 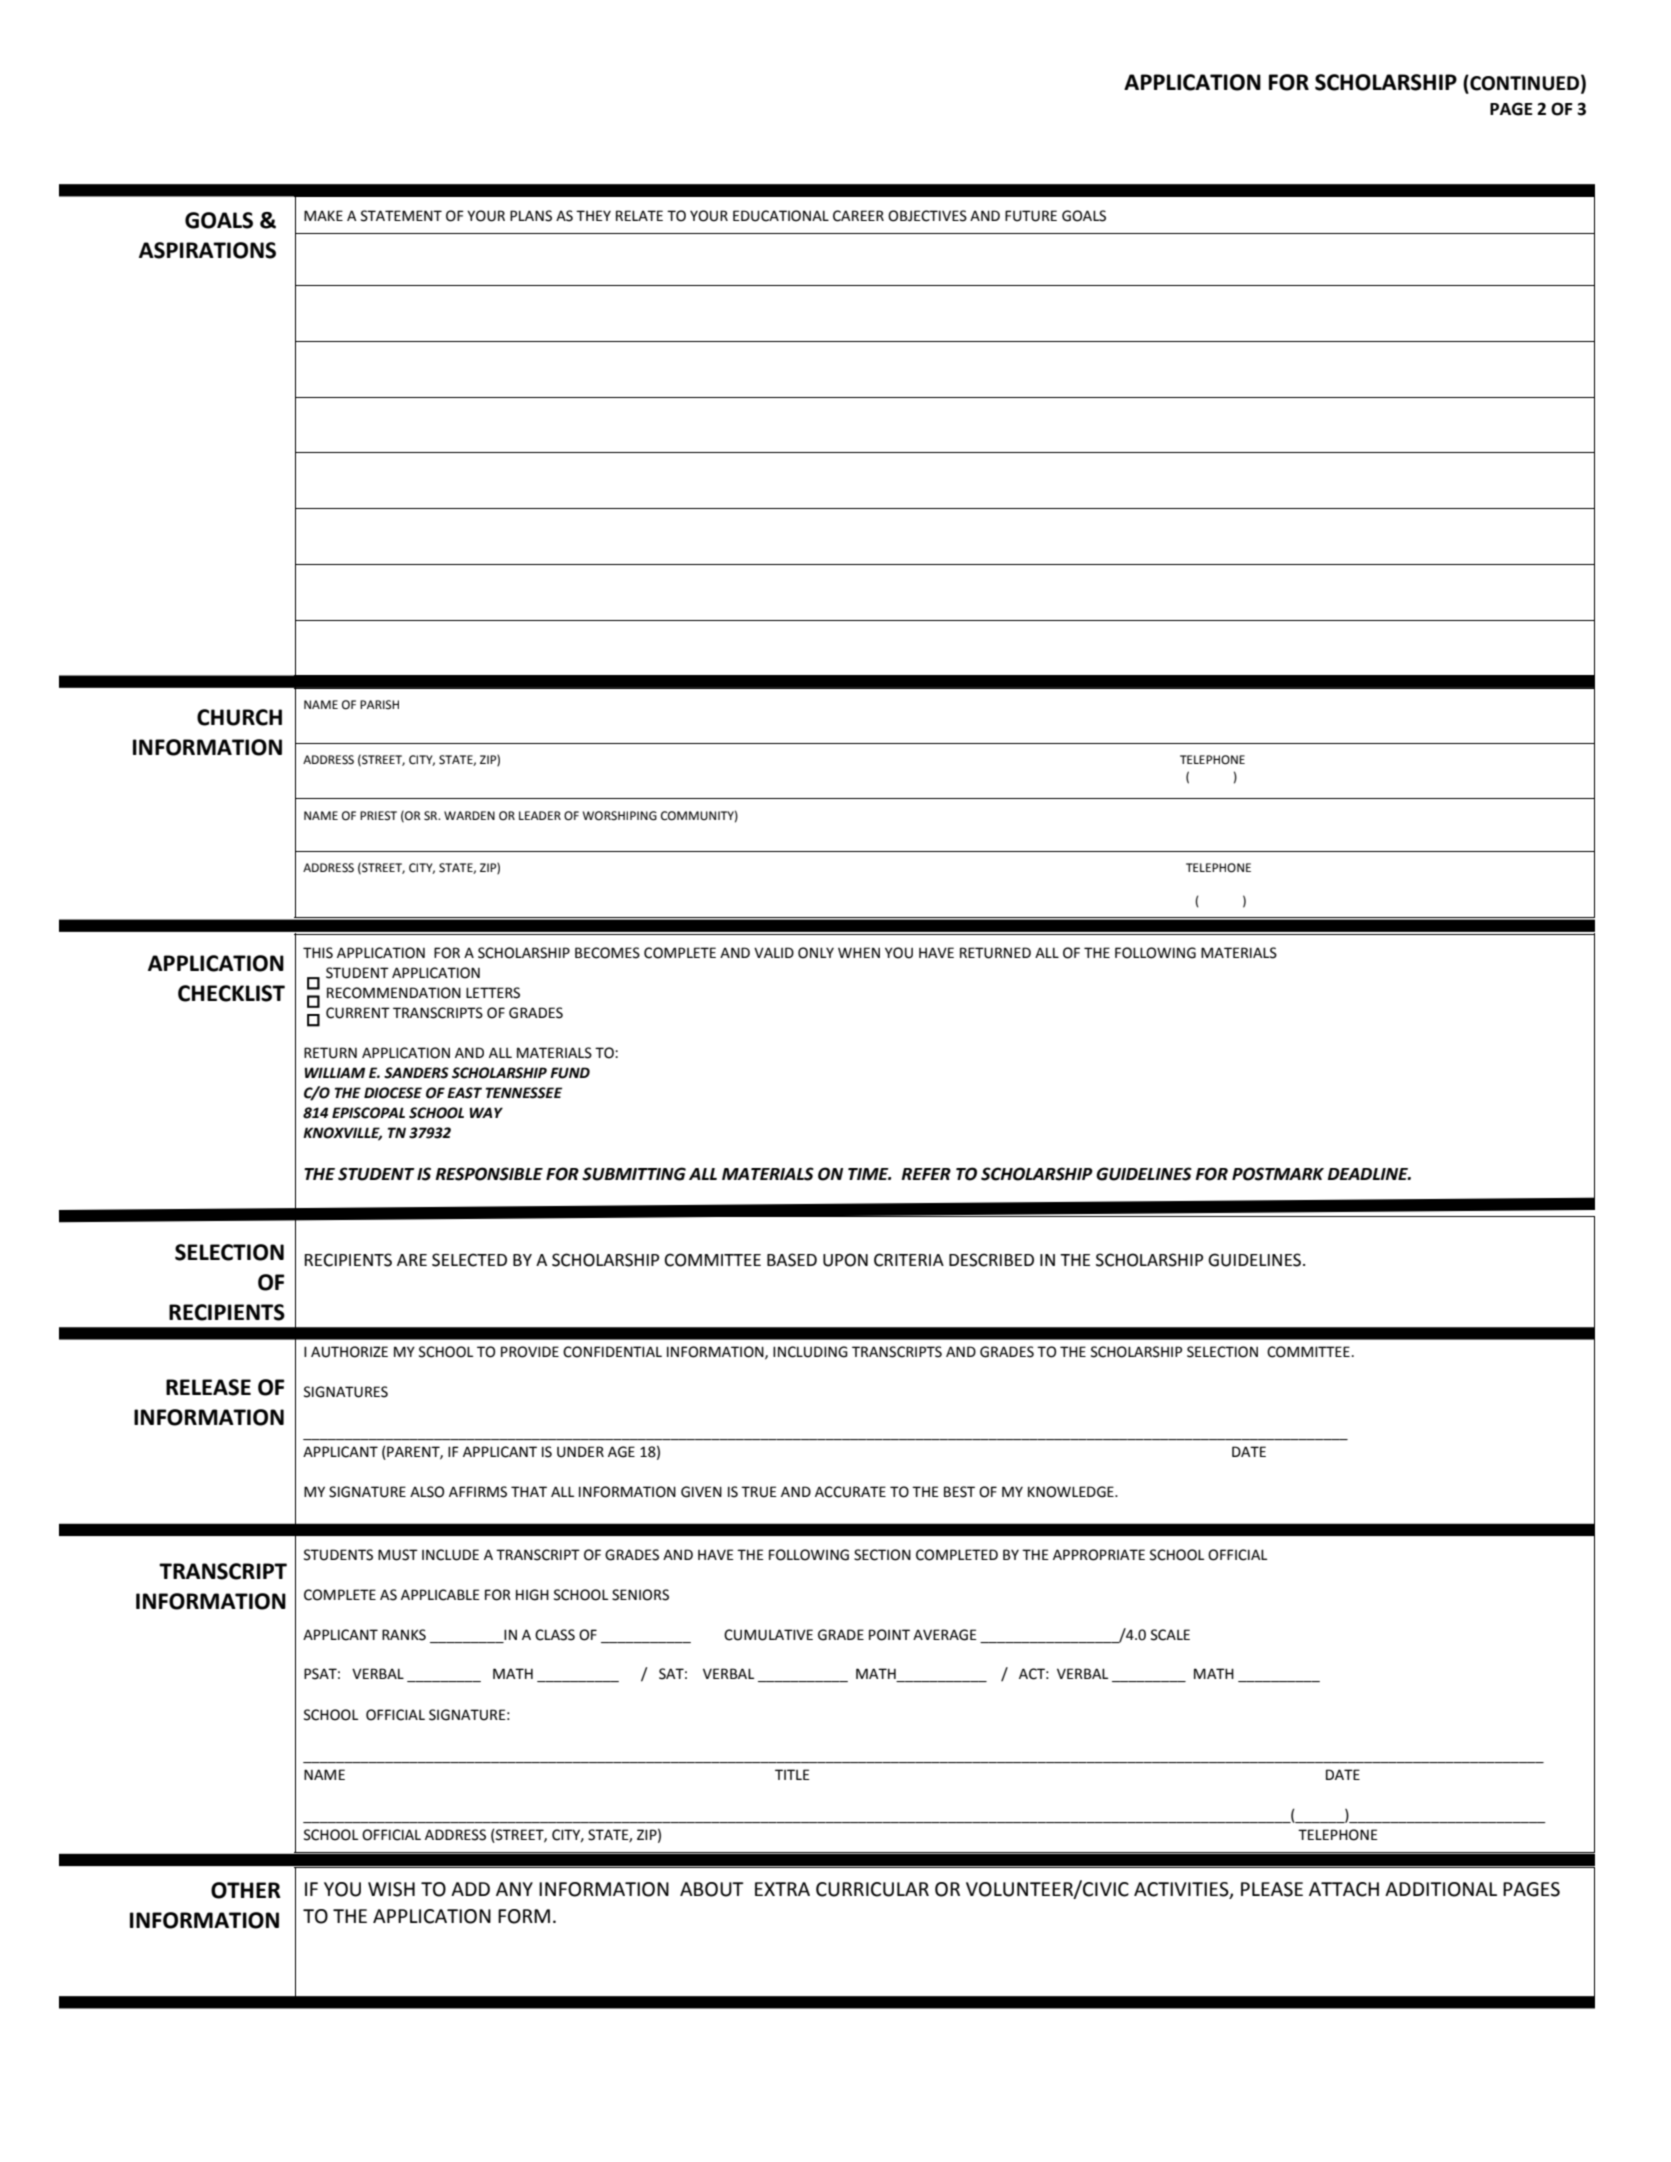 I want to click on WHEN, so click(x=859, y=952).
